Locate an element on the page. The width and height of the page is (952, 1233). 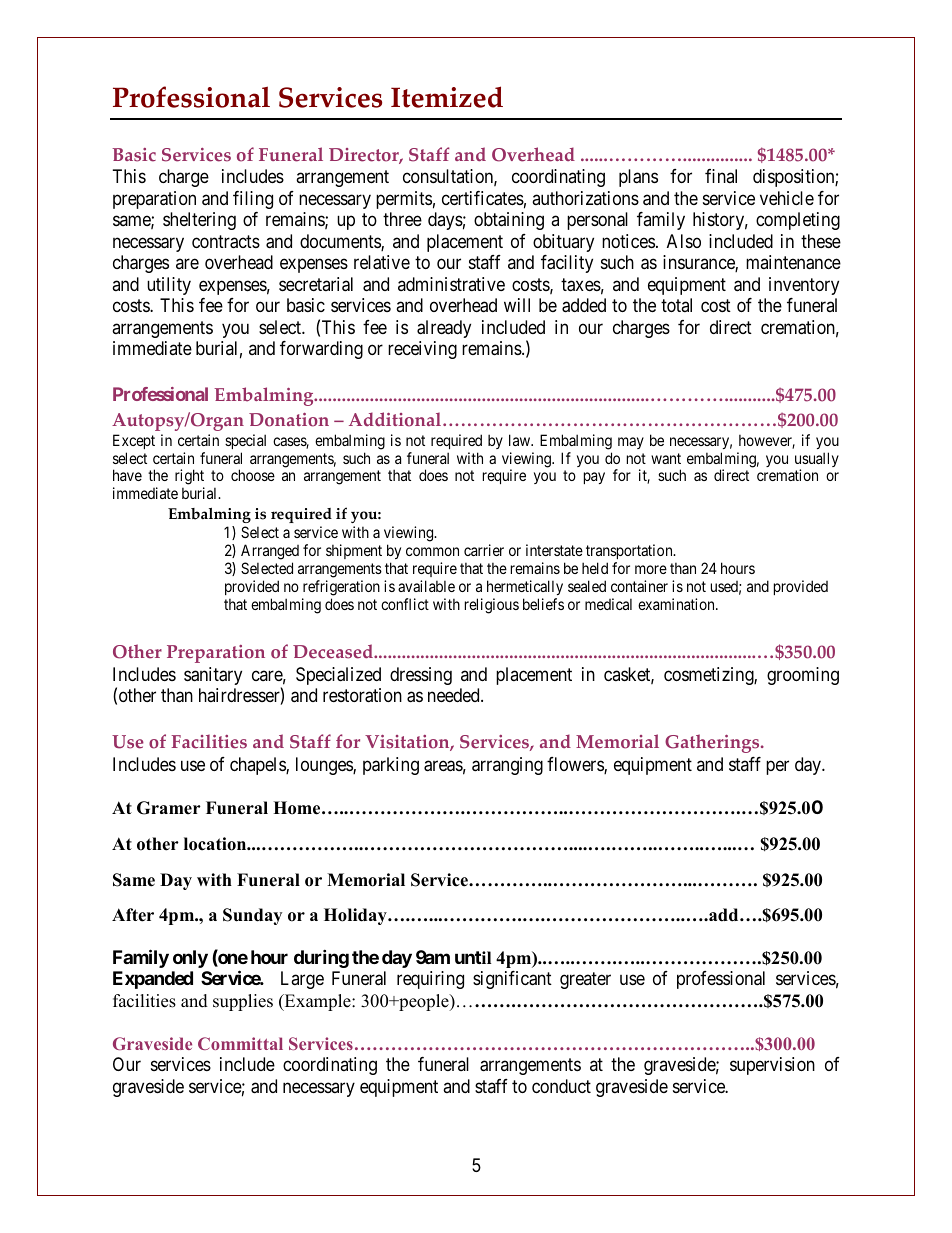
final is located at coordinates (721, 176).
